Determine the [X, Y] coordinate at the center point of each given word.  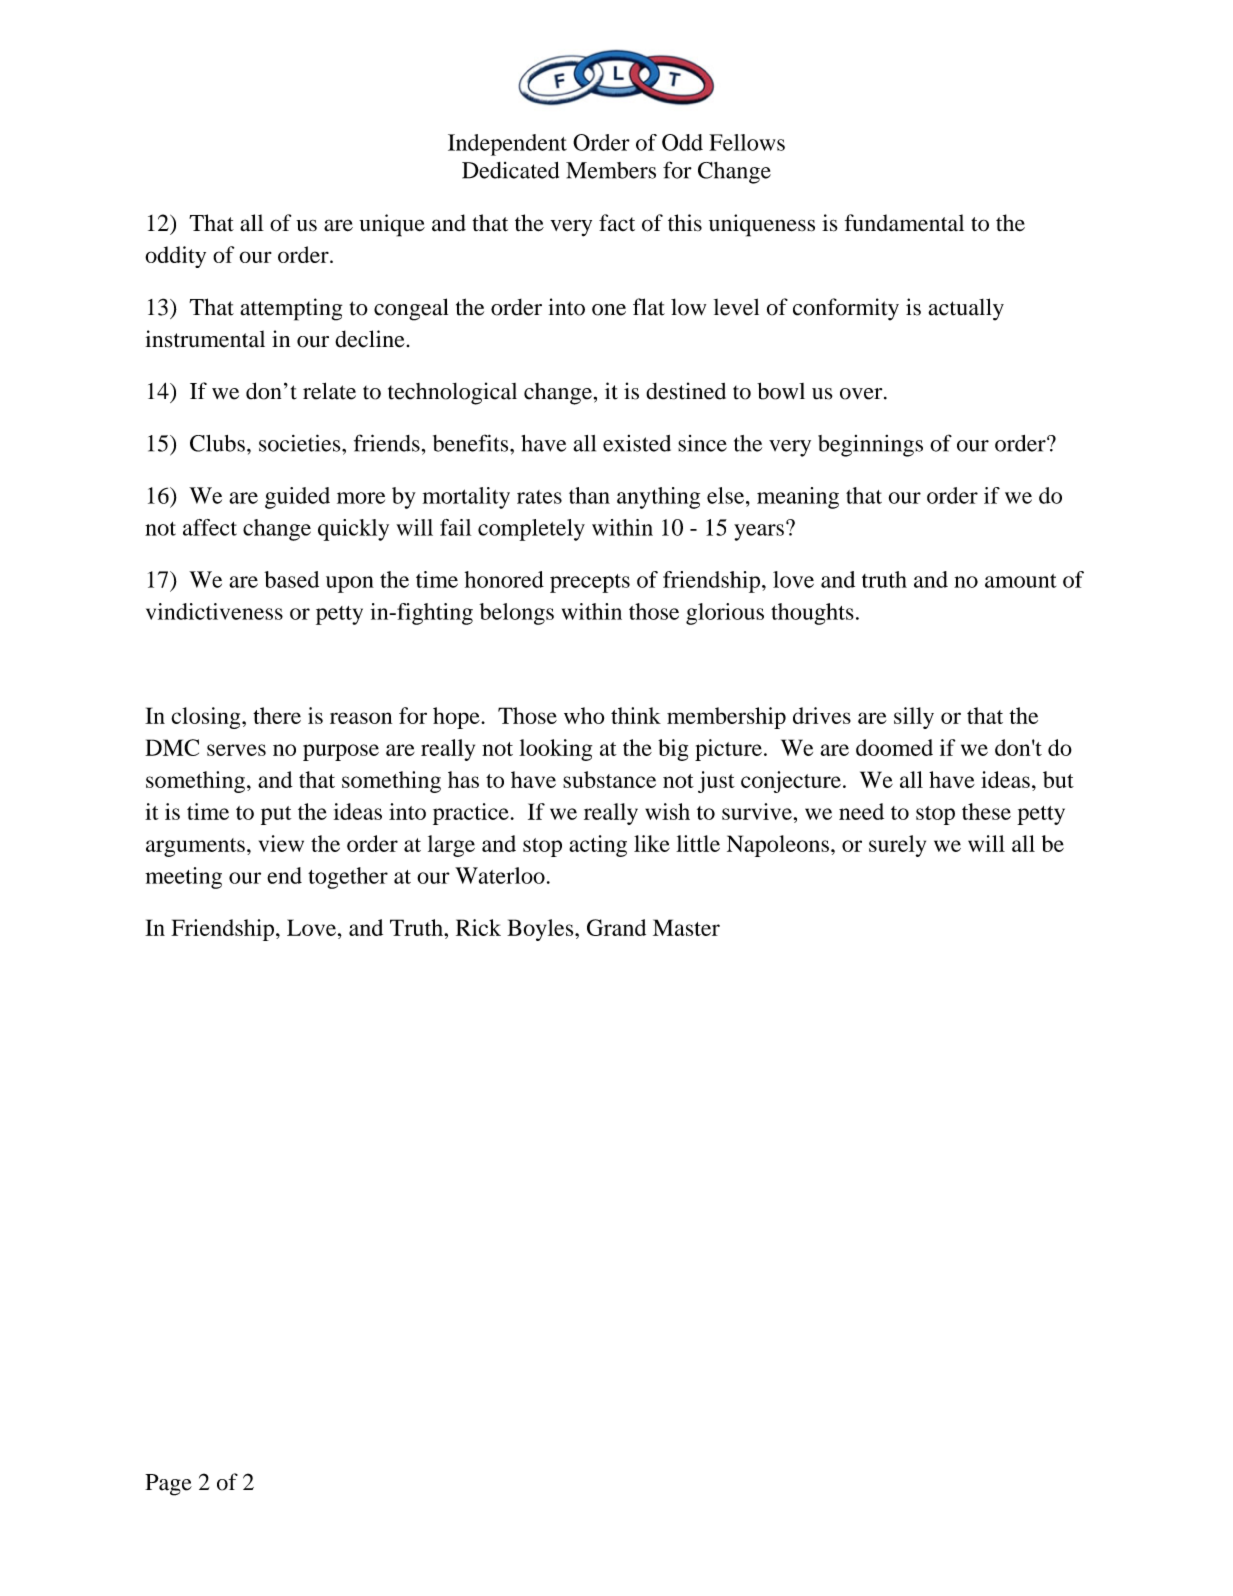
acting [598, 846]
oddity [175, 257]
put [276, 815]
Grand [616, 927]
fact [617, 223]
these [986, 811]
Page [168, 1485]
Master [686, 927]
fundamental [904, 223]
